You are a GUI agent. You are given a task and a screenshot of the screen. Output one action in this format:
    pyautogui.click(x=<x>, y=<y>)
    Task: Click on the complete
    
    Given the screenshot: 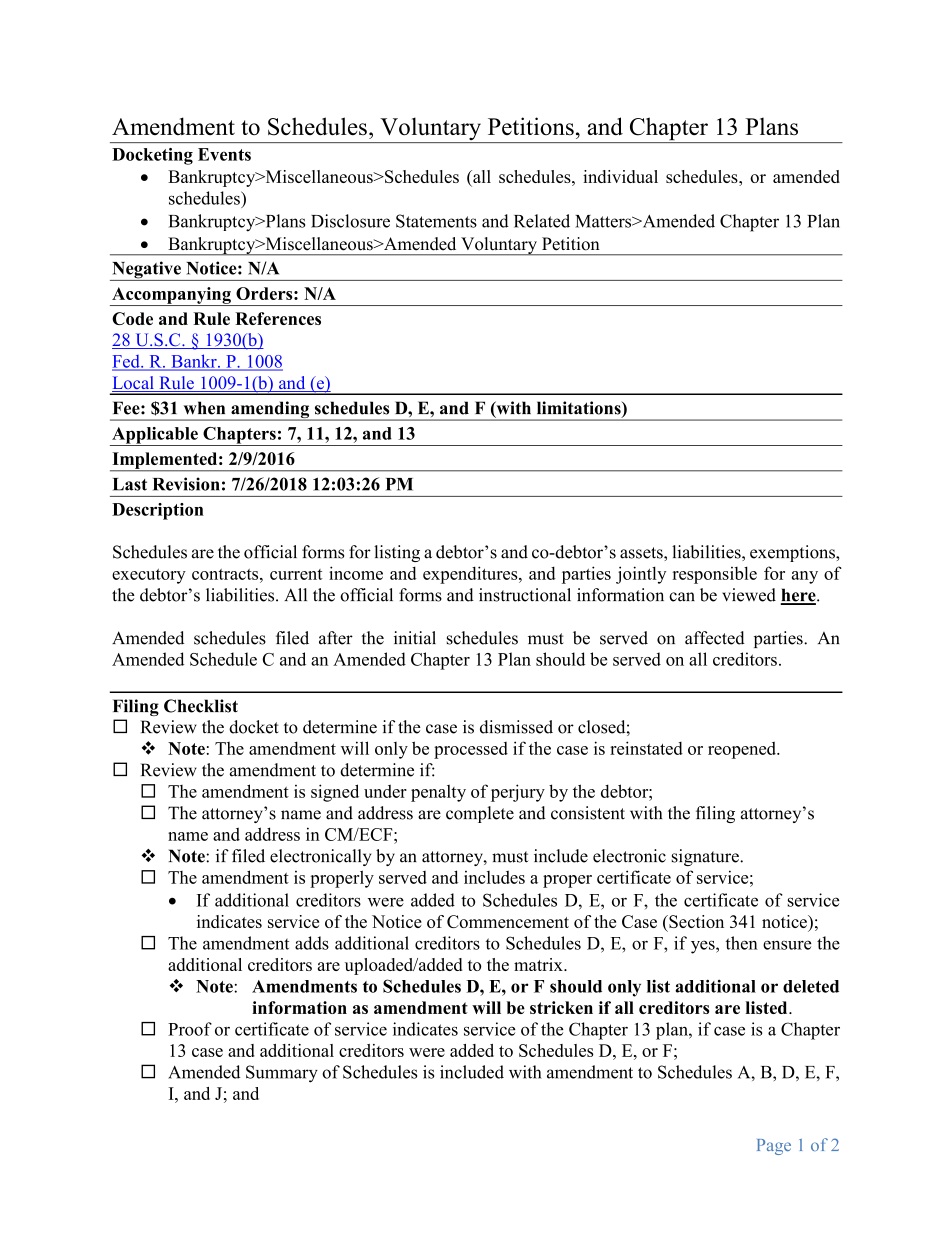 What is the action you would take?
    pyautogui.click(x=480, y=814)
